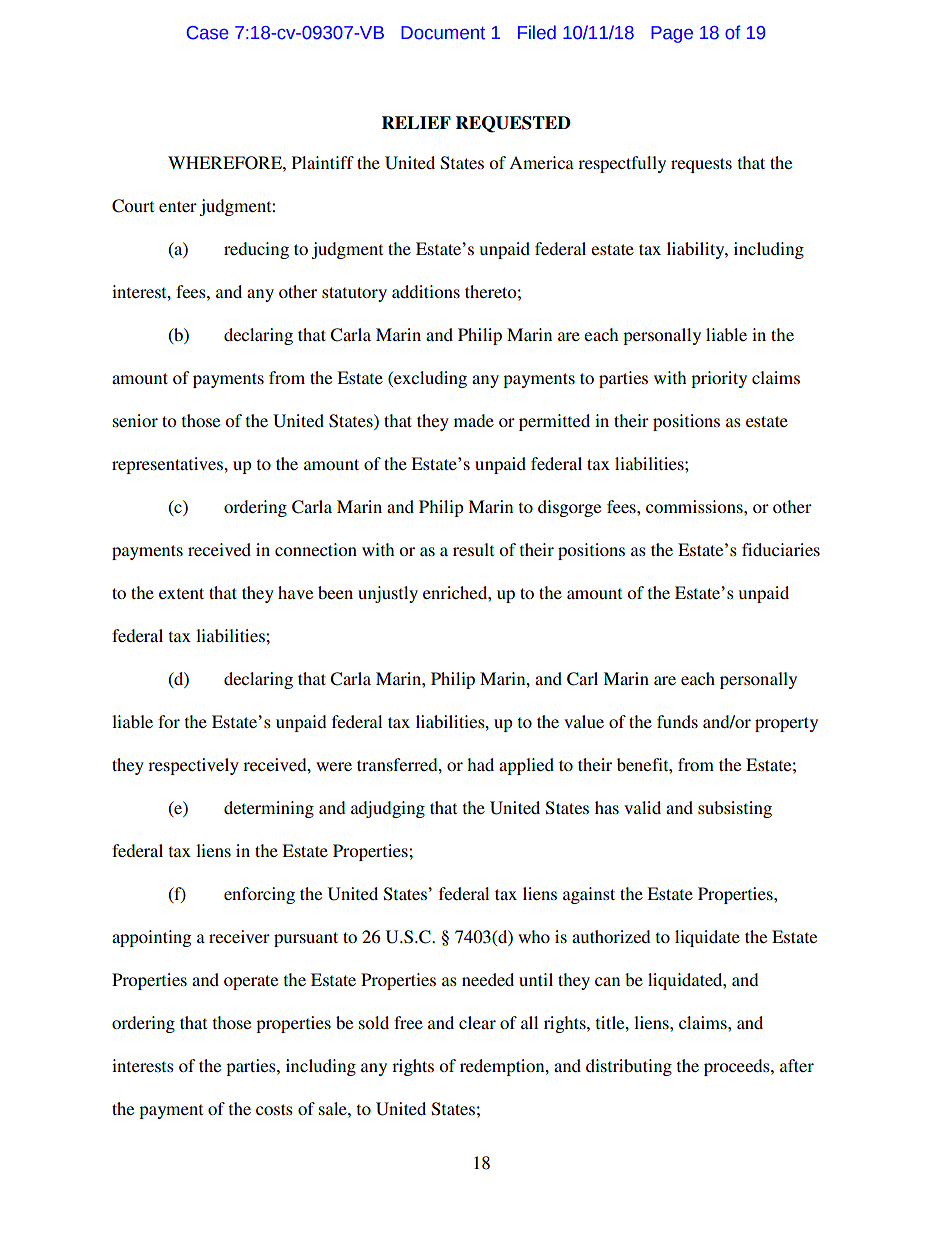  Describe the element at coordinates (473, 549) in the screenshot. I see `result` at that location.
